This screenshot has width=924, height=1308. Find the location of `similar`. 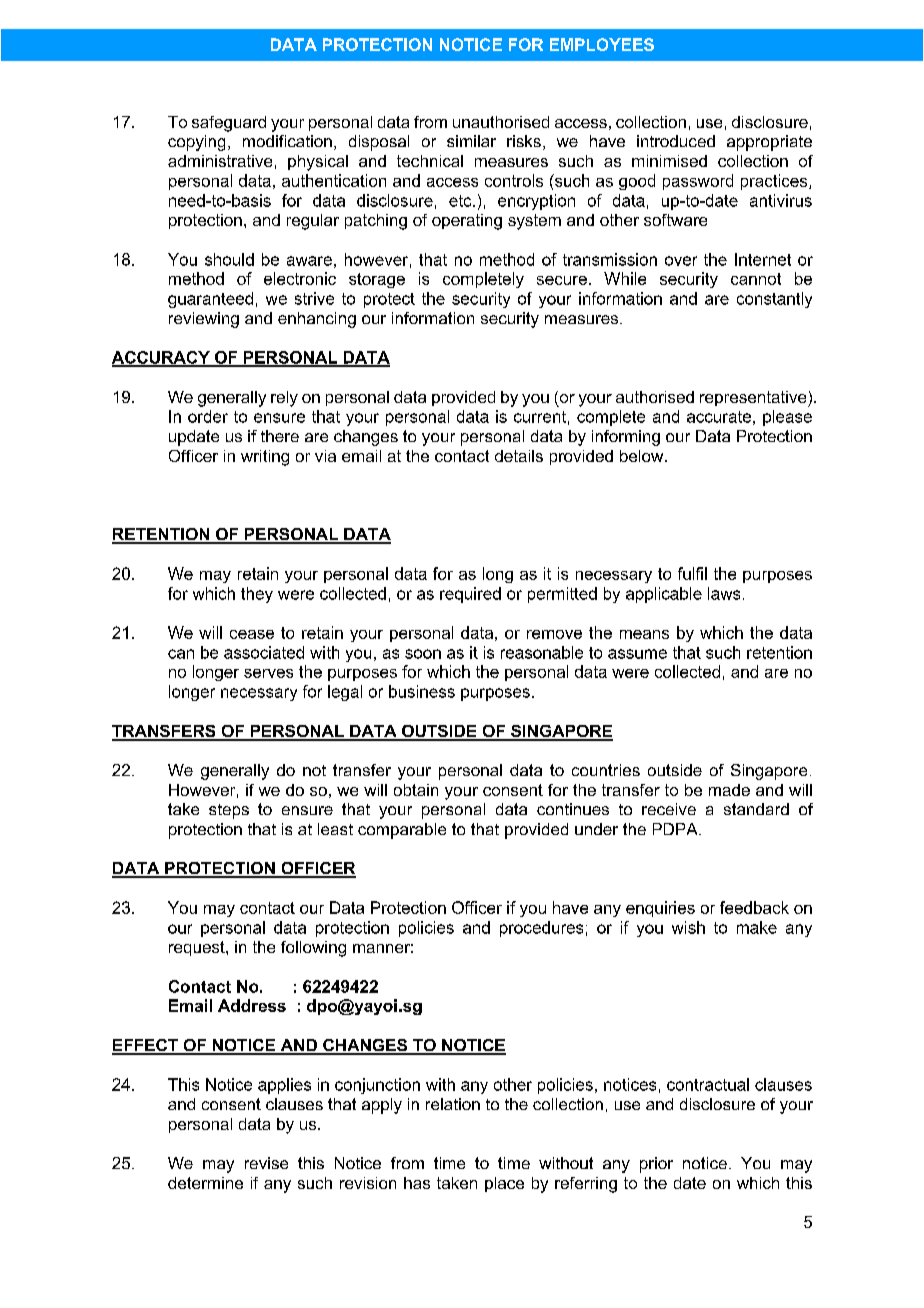

similar is located at coordinates (471, 141).
